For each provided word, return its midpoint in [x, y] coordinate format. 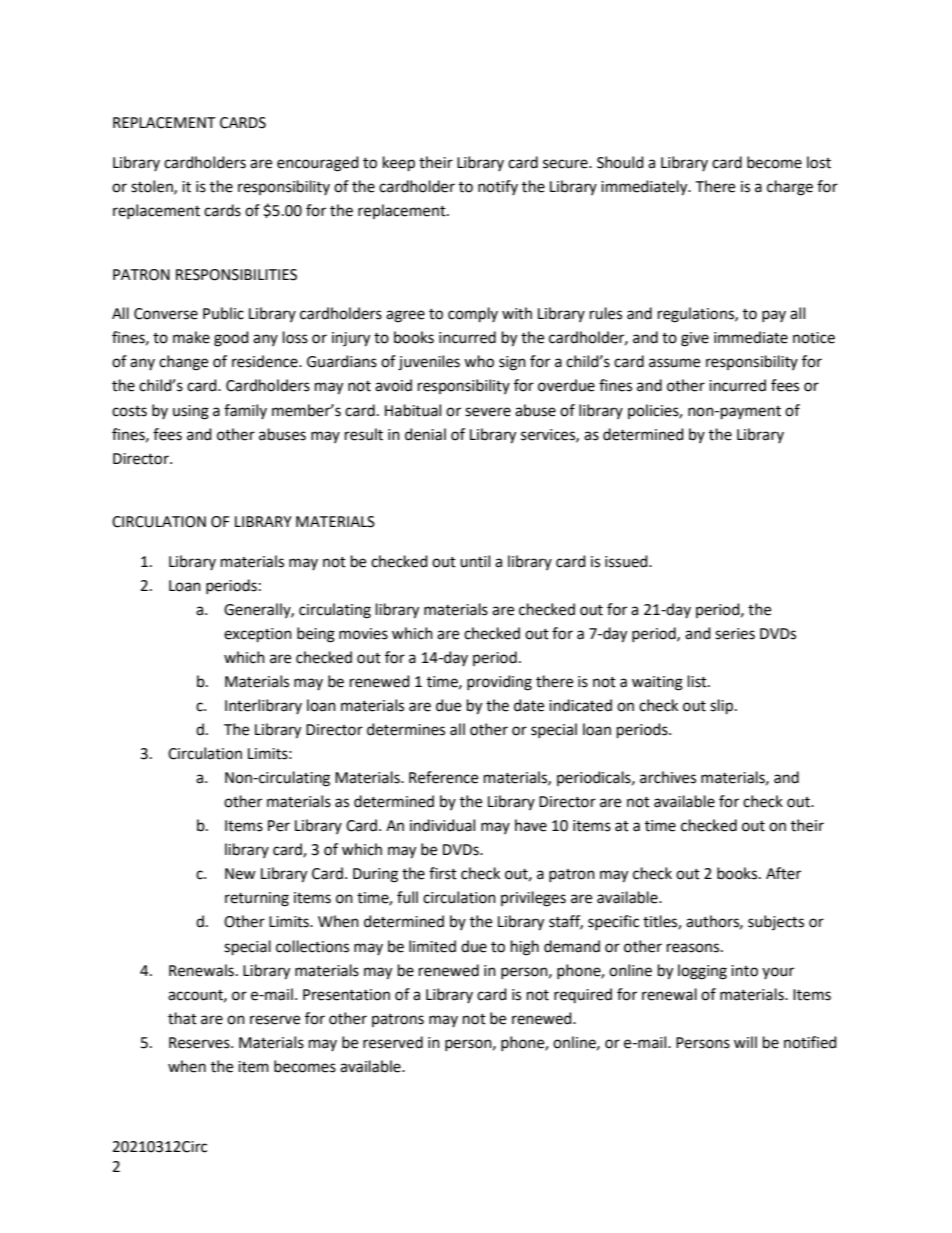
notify [498, 187]
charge [790, 188]
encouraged [318, 164]
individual [442, 825]
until [475, 561]
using [191, 412]
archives [668, 777]
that [182, 1018]
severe [488, 412]
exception [258, 635]
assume [674, 363]
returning [257, 899]
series [735, 634]
